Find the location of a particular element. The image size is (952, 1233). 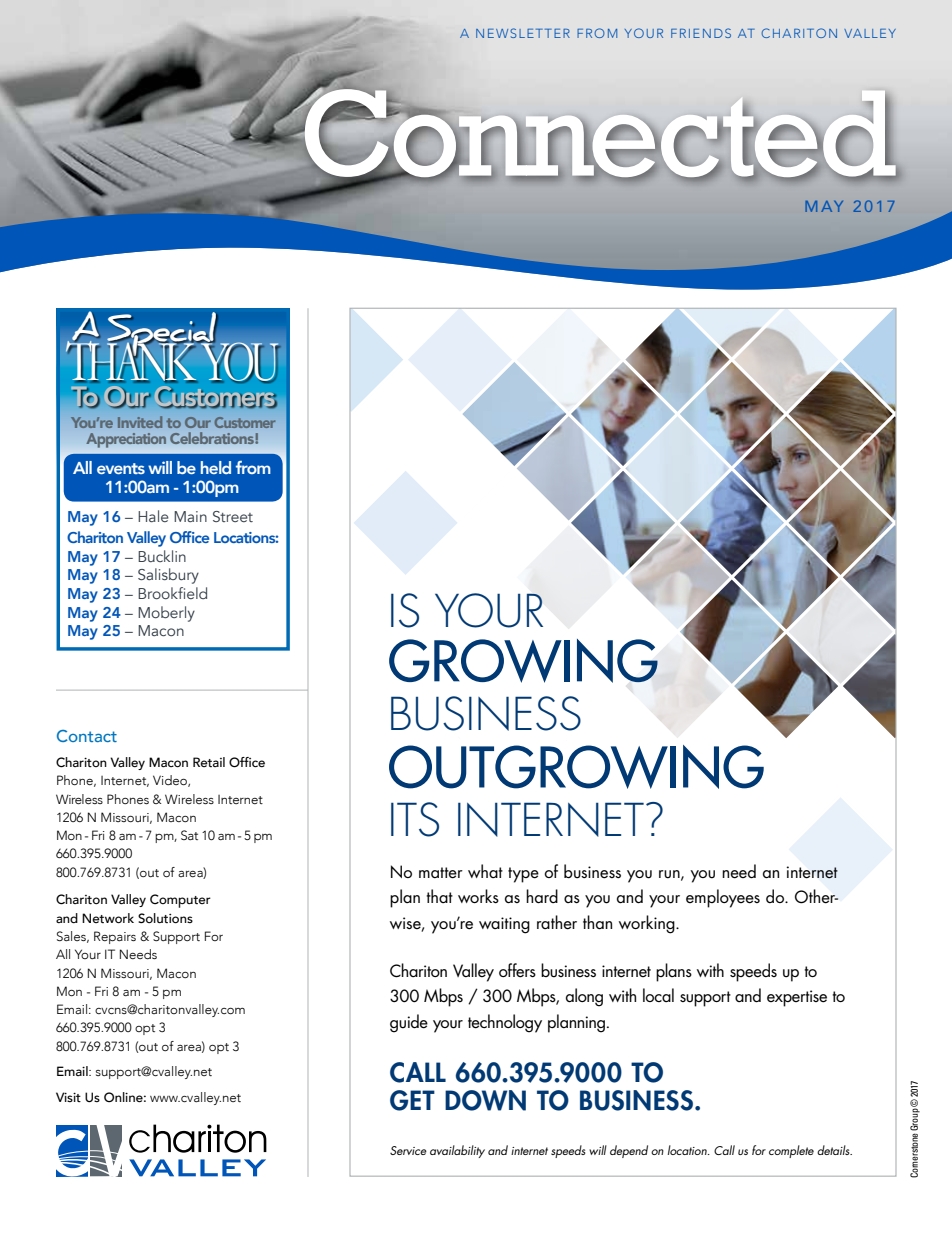

Visit is located at coordinates (68, 1097).
